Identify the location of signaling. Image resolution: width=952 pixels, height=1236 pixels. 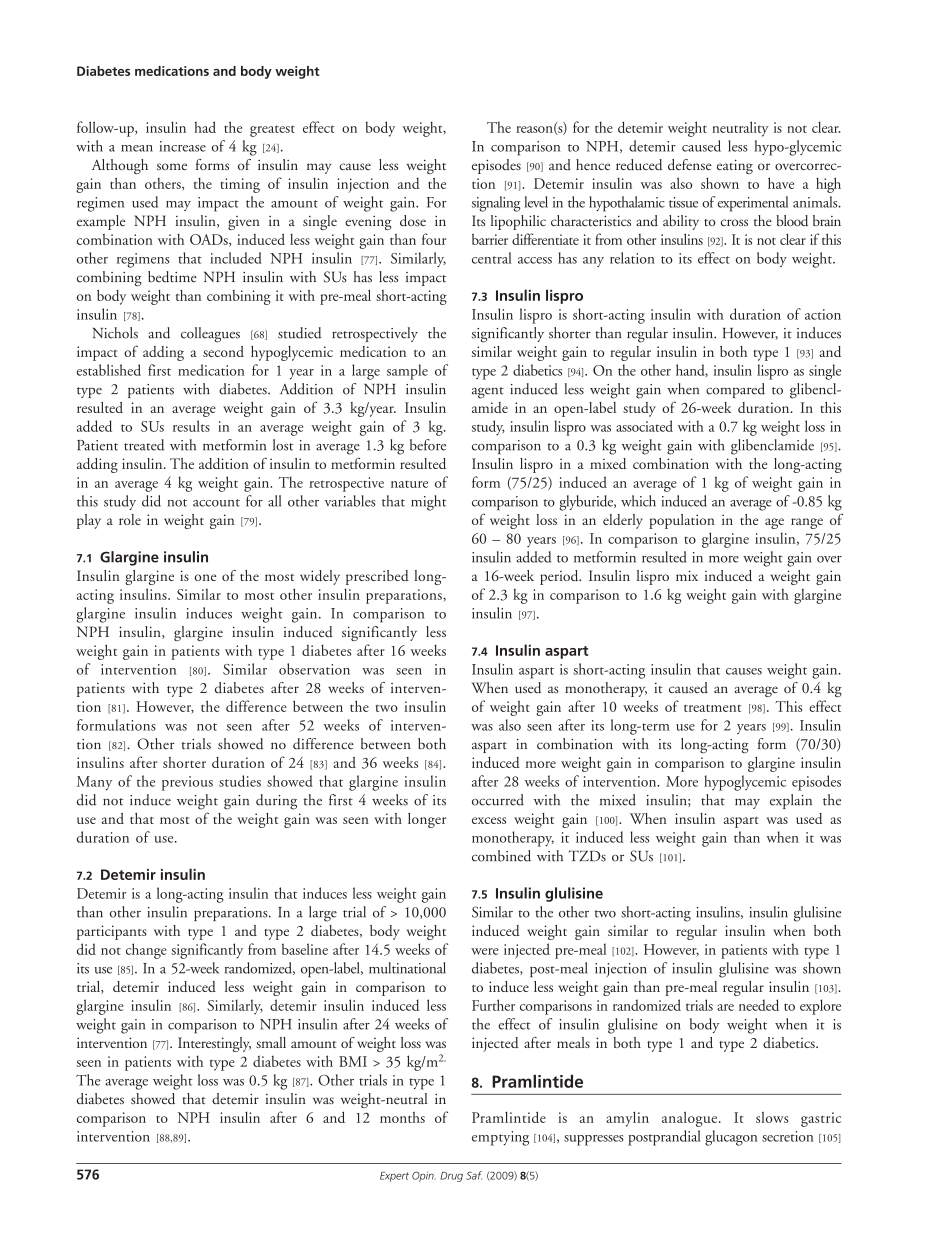
(496, 204).
